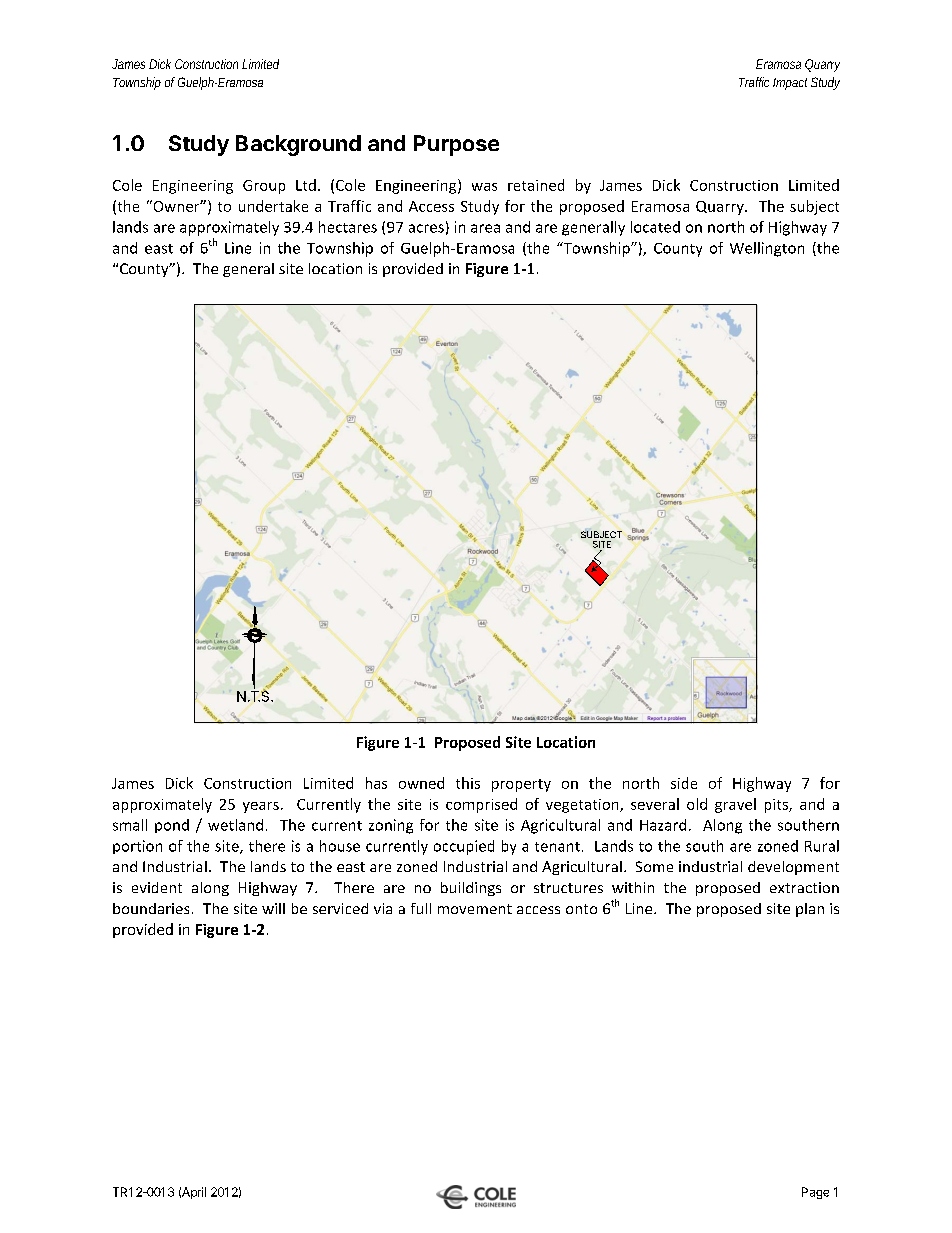 The height and width of the screenshot is (1233, 952). Describe the element at coordinates (485, 228) in the screenshot. I see `area` at that location.
